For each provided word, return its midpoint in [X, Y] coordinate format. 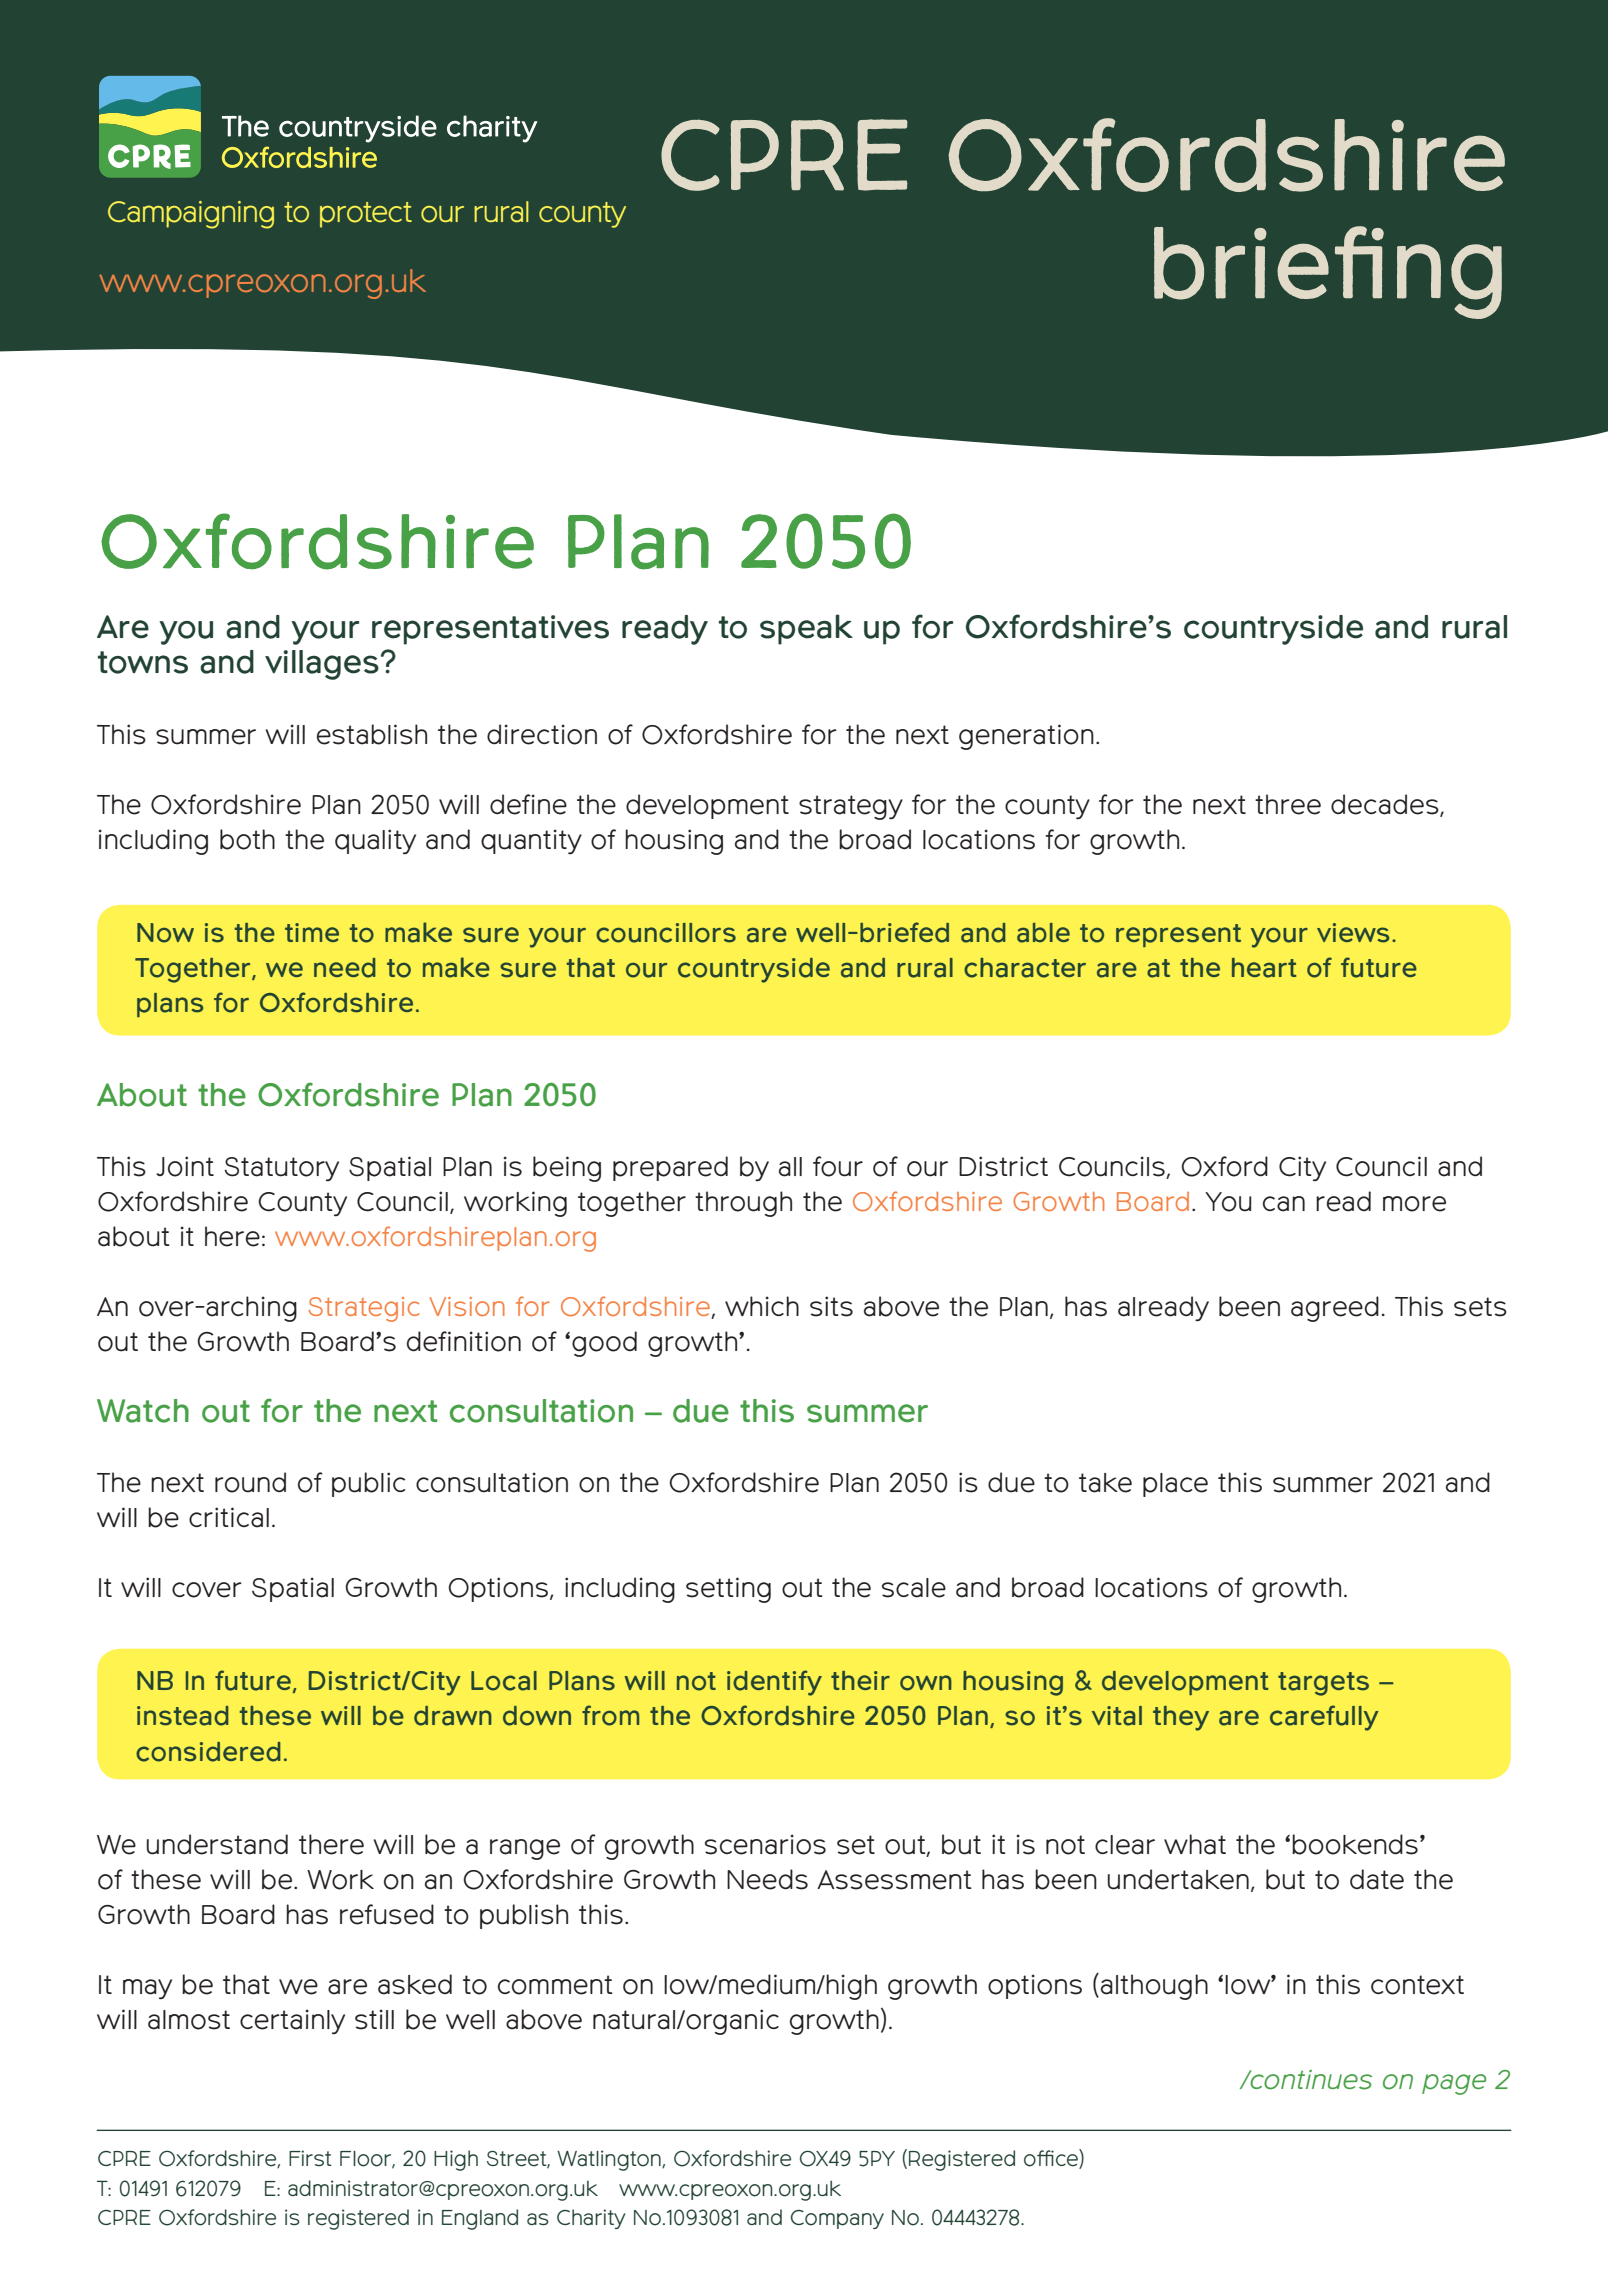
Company [837, 2219]
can [1284, 1204]
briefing [1328, 272]
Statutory [281, 1169]
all [790, 1167]
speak [806, 629]
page [1454, 2084]
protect [366, 215]
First [310, 2158]
